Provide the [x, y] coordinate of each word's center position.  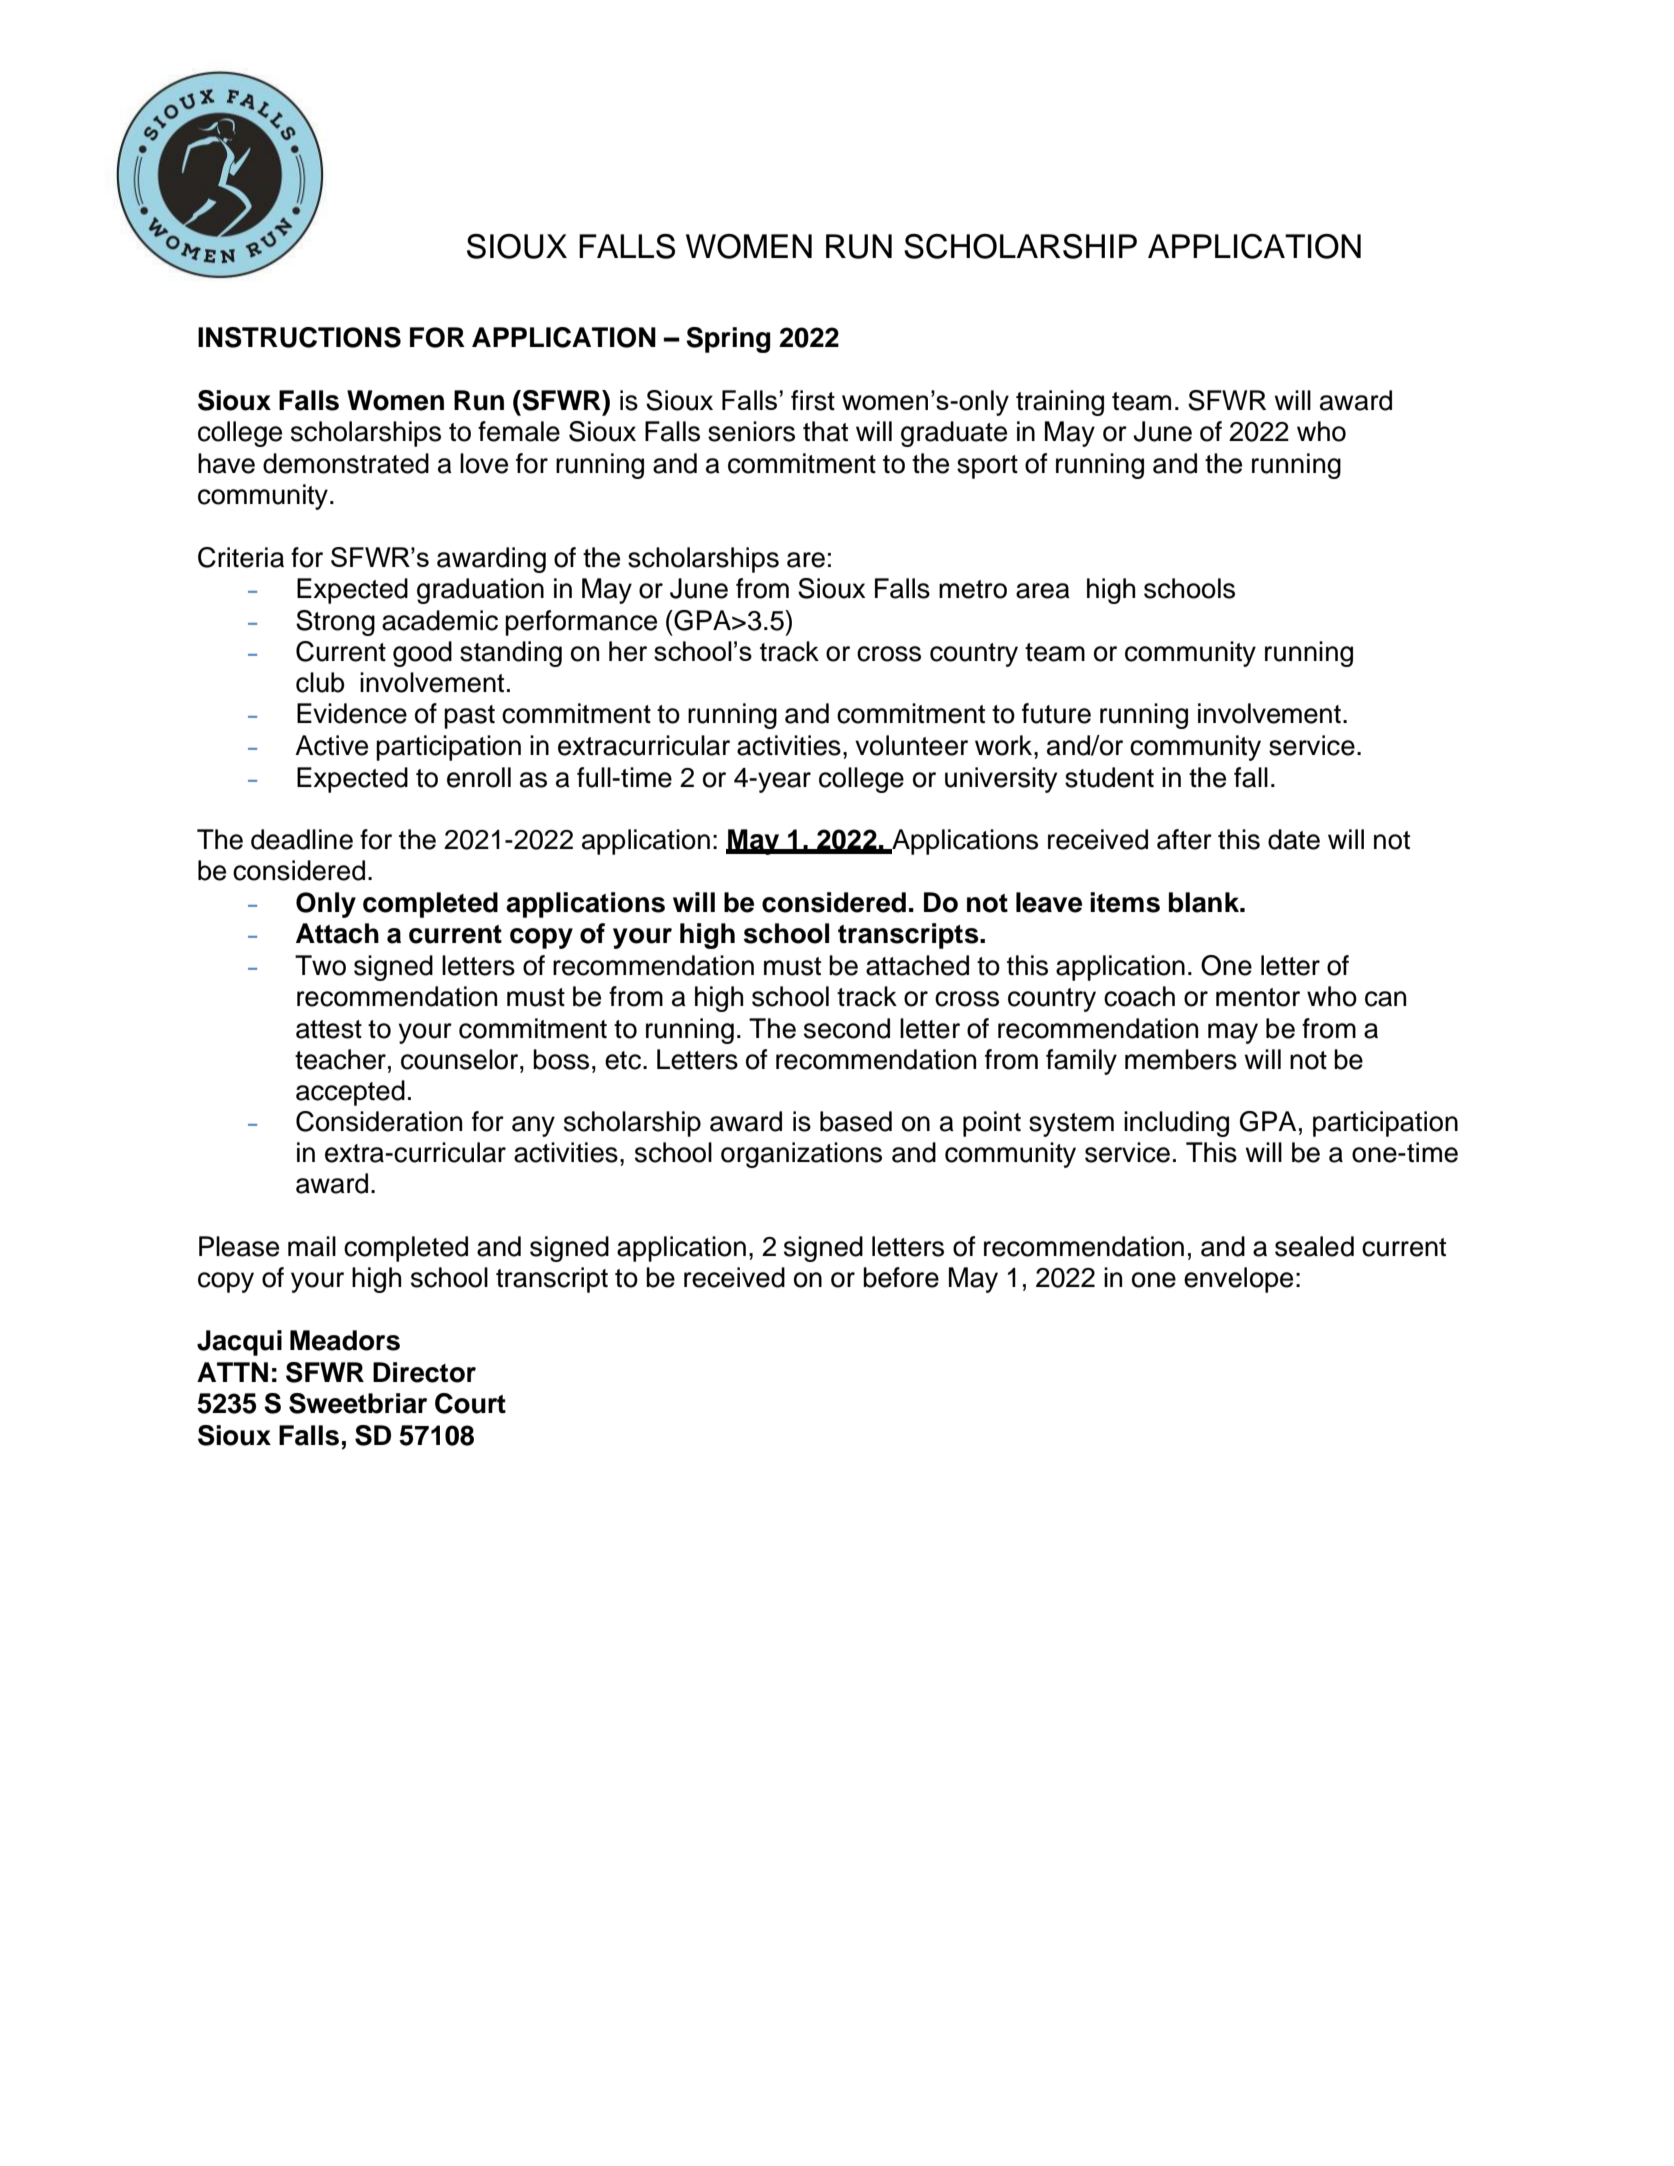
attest [329, 1029]
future [1056, 713]
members [1181, 1059]
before [901, 1277]
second [847, 1028]
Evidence [352, 713]
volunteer [911, 745]
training [1060, 403]
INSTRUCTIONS [299, 337]
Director [424, 1372]
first [813, 400]
